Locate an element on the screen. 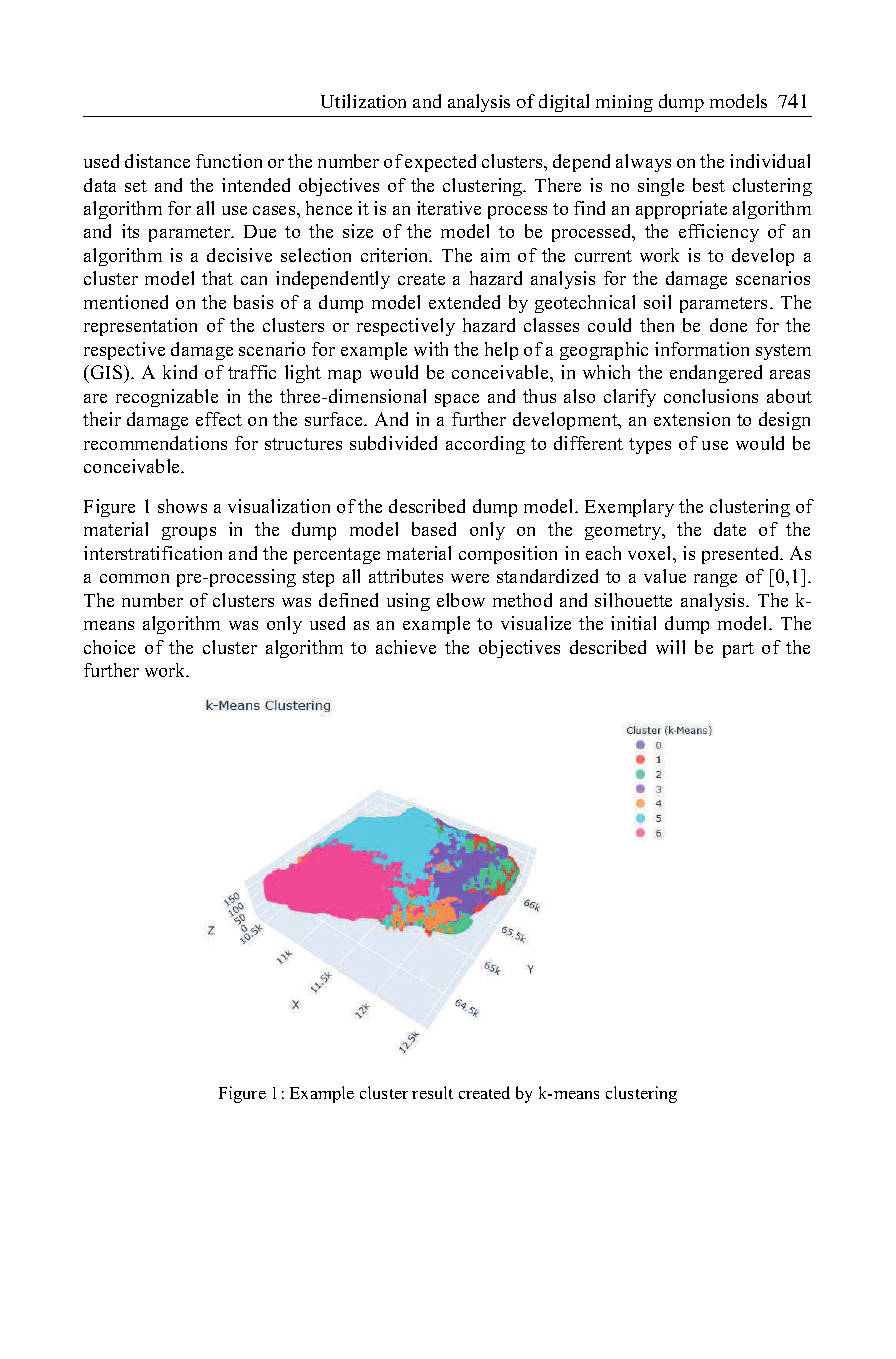 The width and height of the screenshot is (896, 1359). distance is located at coordinates (157, 161).
